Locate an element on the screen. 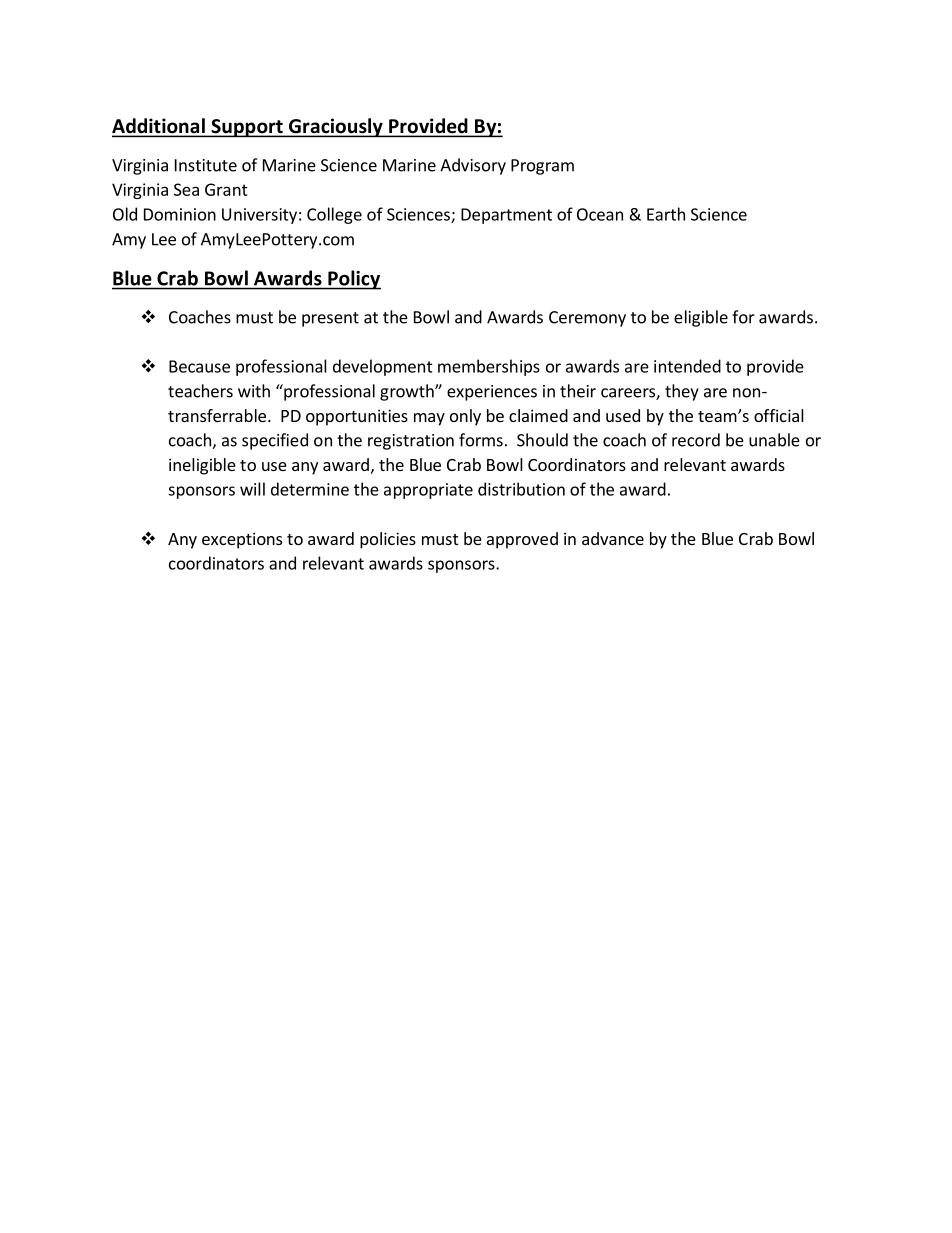 Image resolution: width=952 pixels, height=1233 pixels. policies is located at coordinates (388, 540).
